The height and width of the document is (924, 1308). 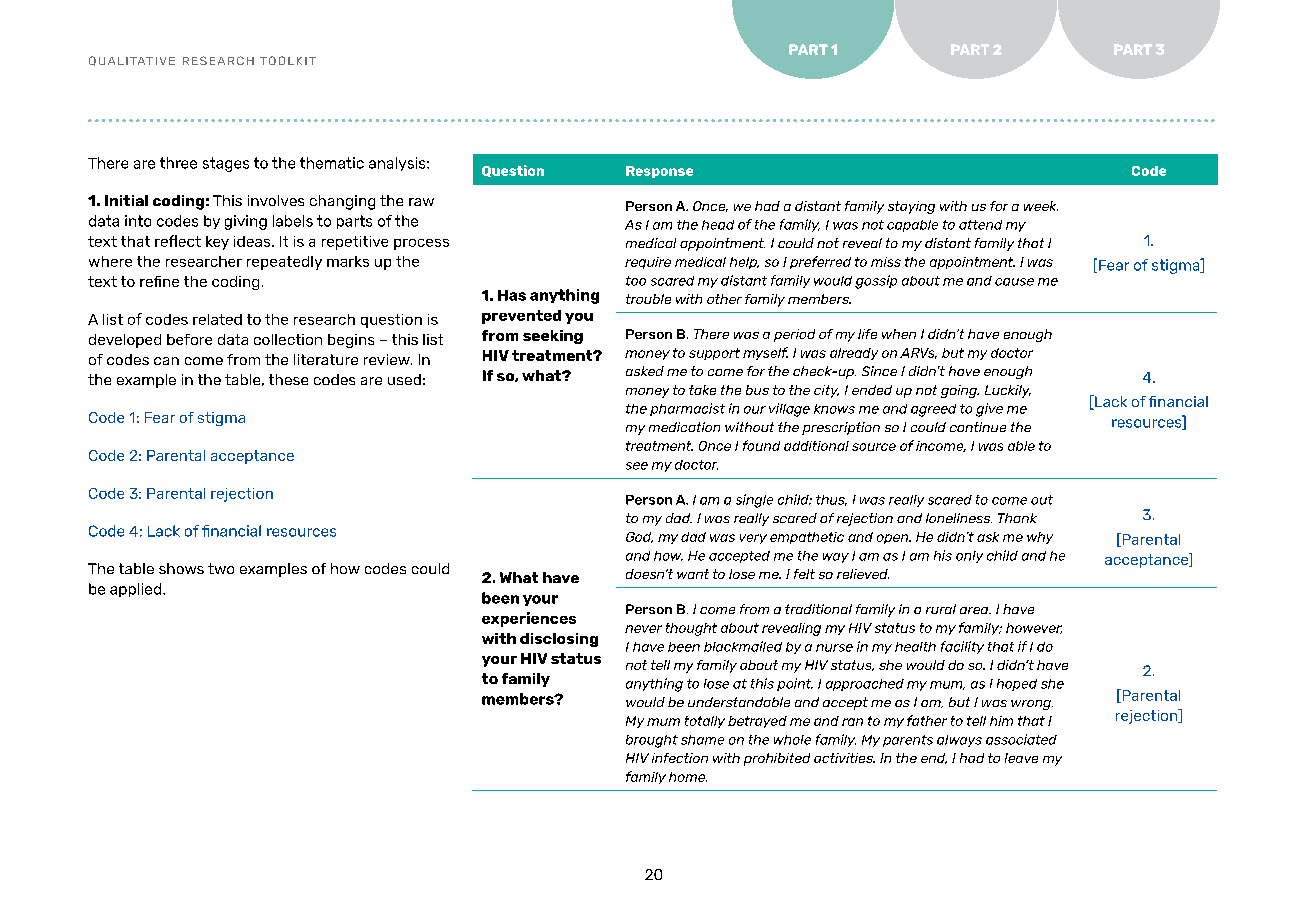 What do you see at coordinates (652, 741) in the document?
I see `brought` at bounding box center [652, 741].
